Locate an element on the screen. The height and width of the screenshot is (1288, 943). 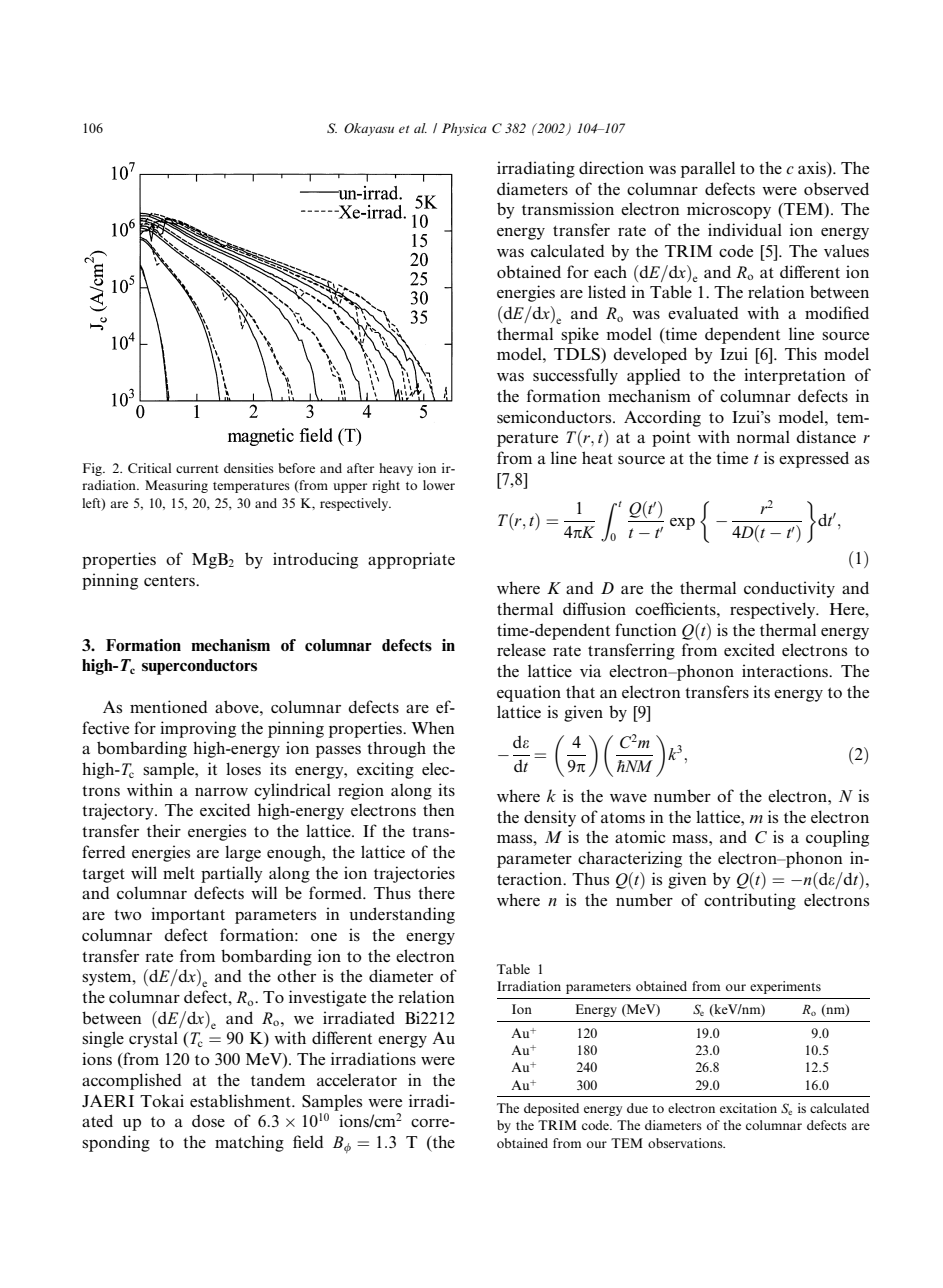
trajectories is located at coordinates (414, 874).
